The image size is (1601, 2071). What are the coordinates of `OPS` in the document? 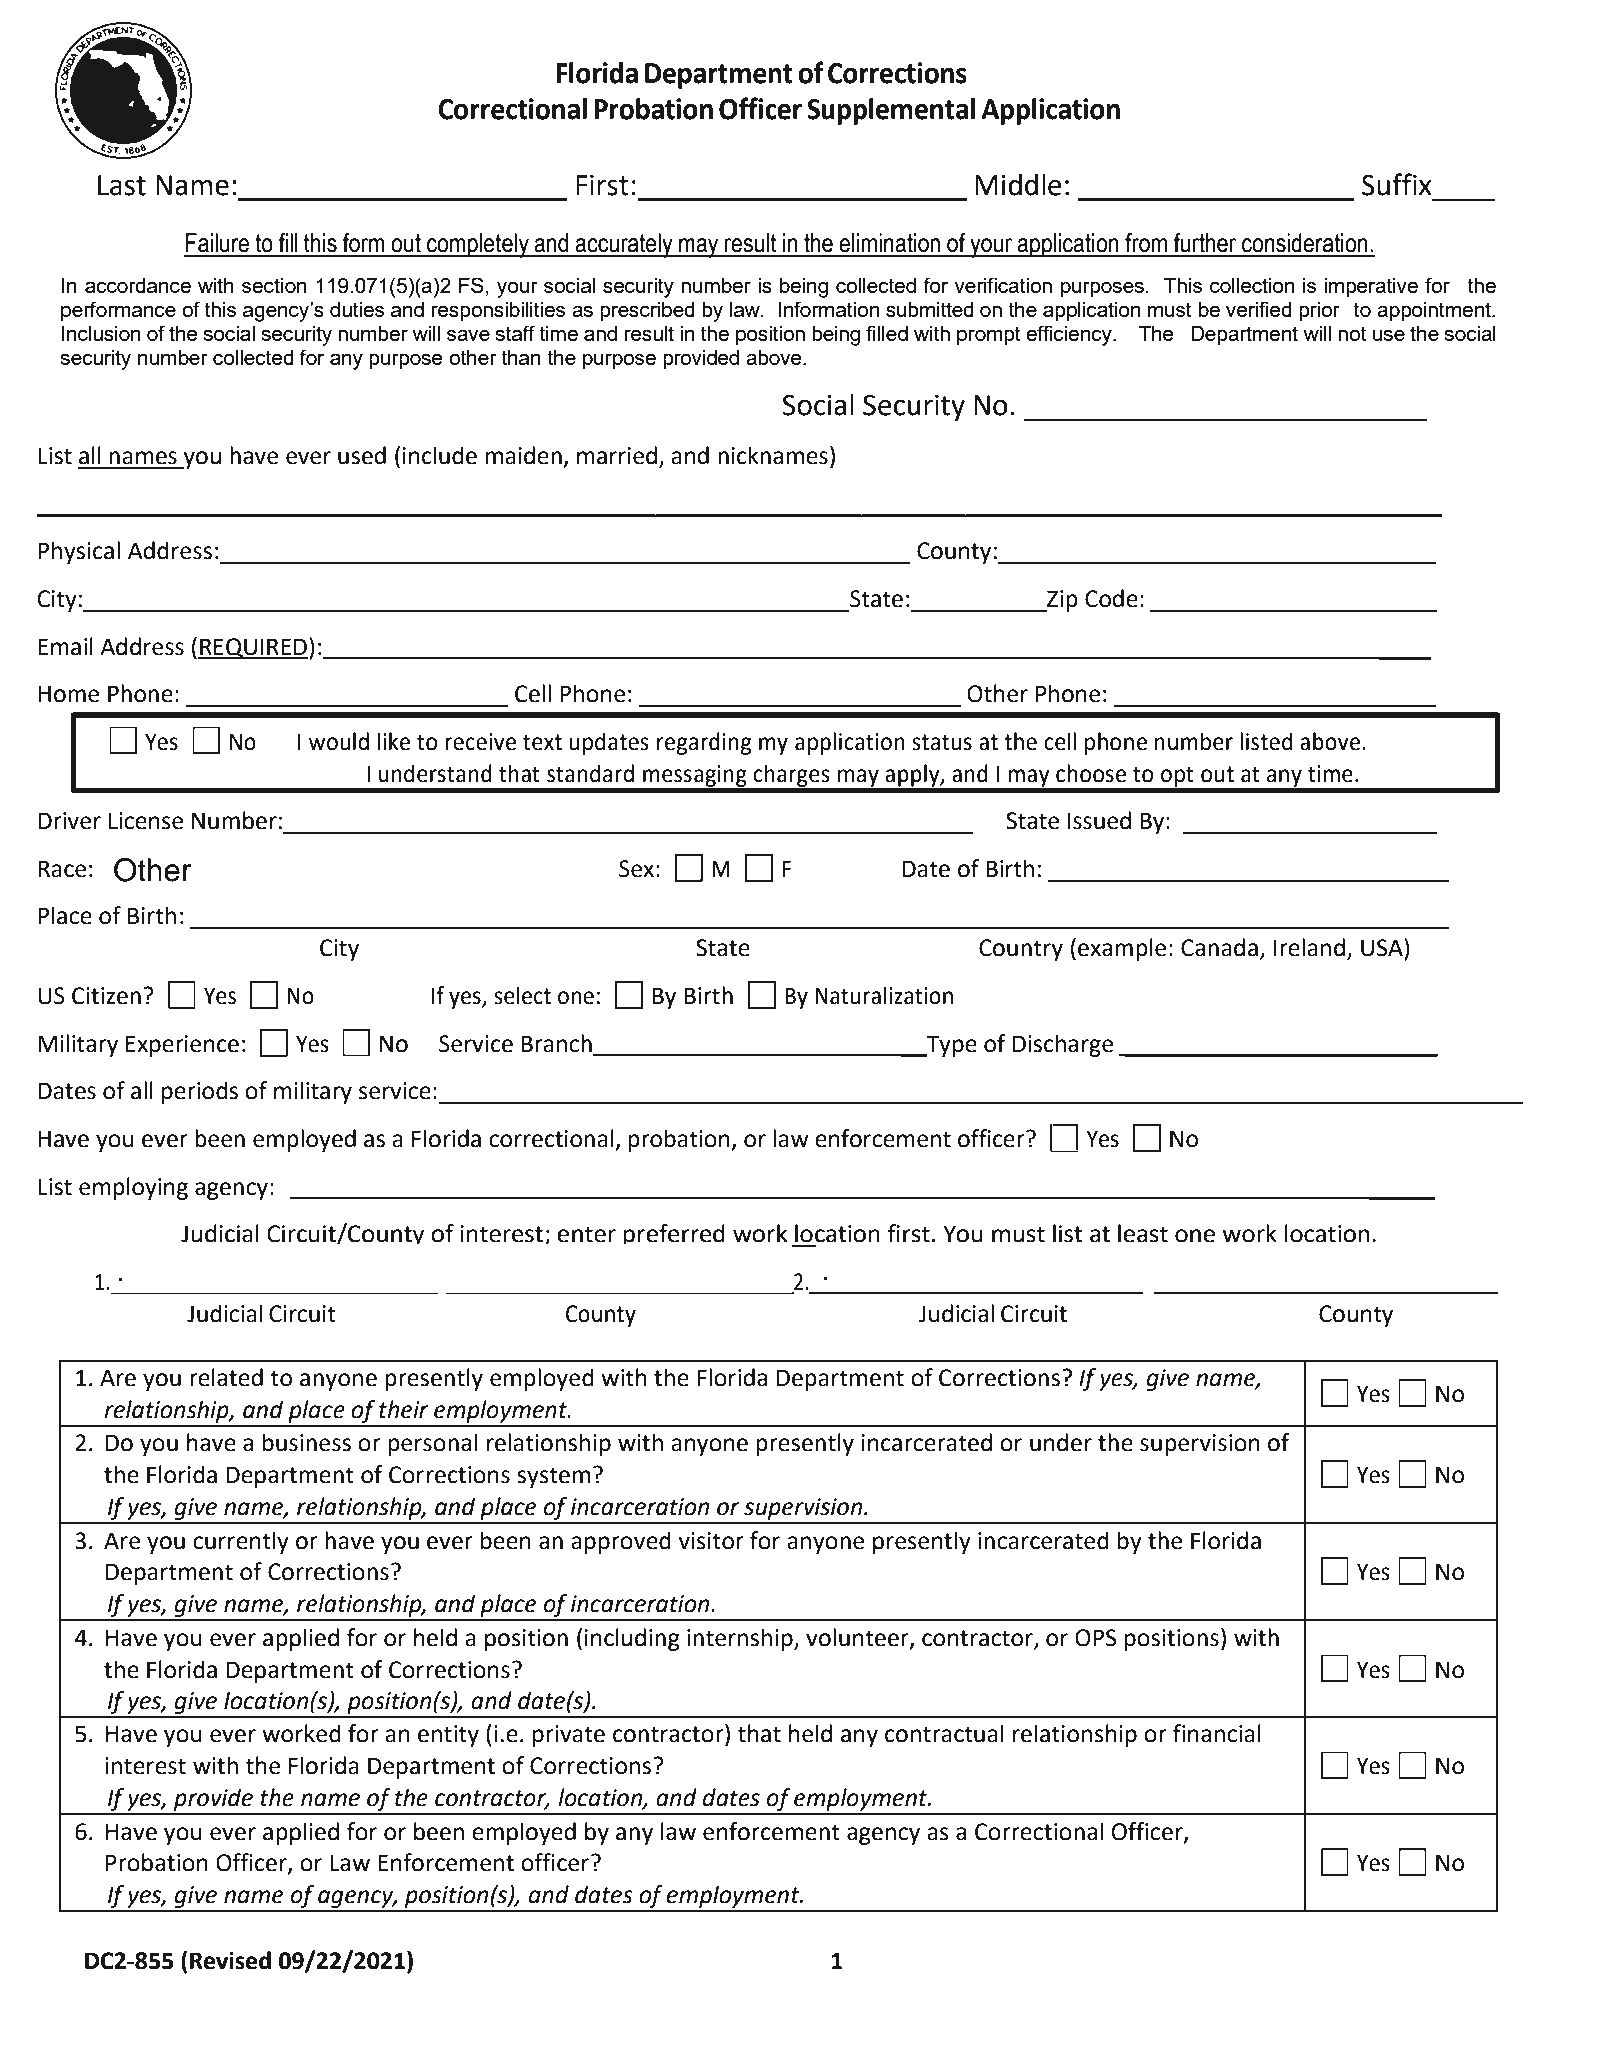 It's located at (1095, 1638).
